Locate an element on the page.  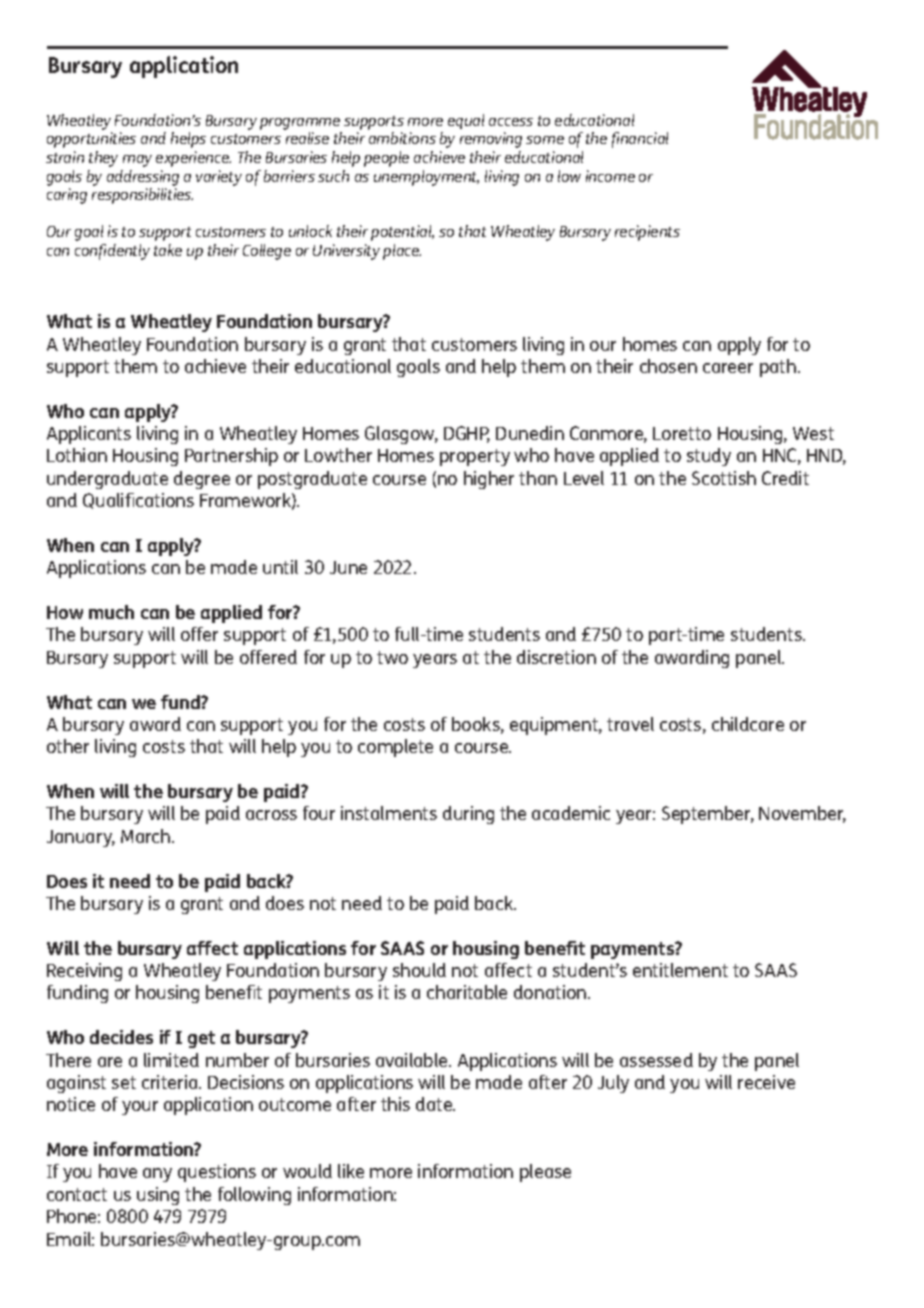
career is located at coordinates (728, 368).
